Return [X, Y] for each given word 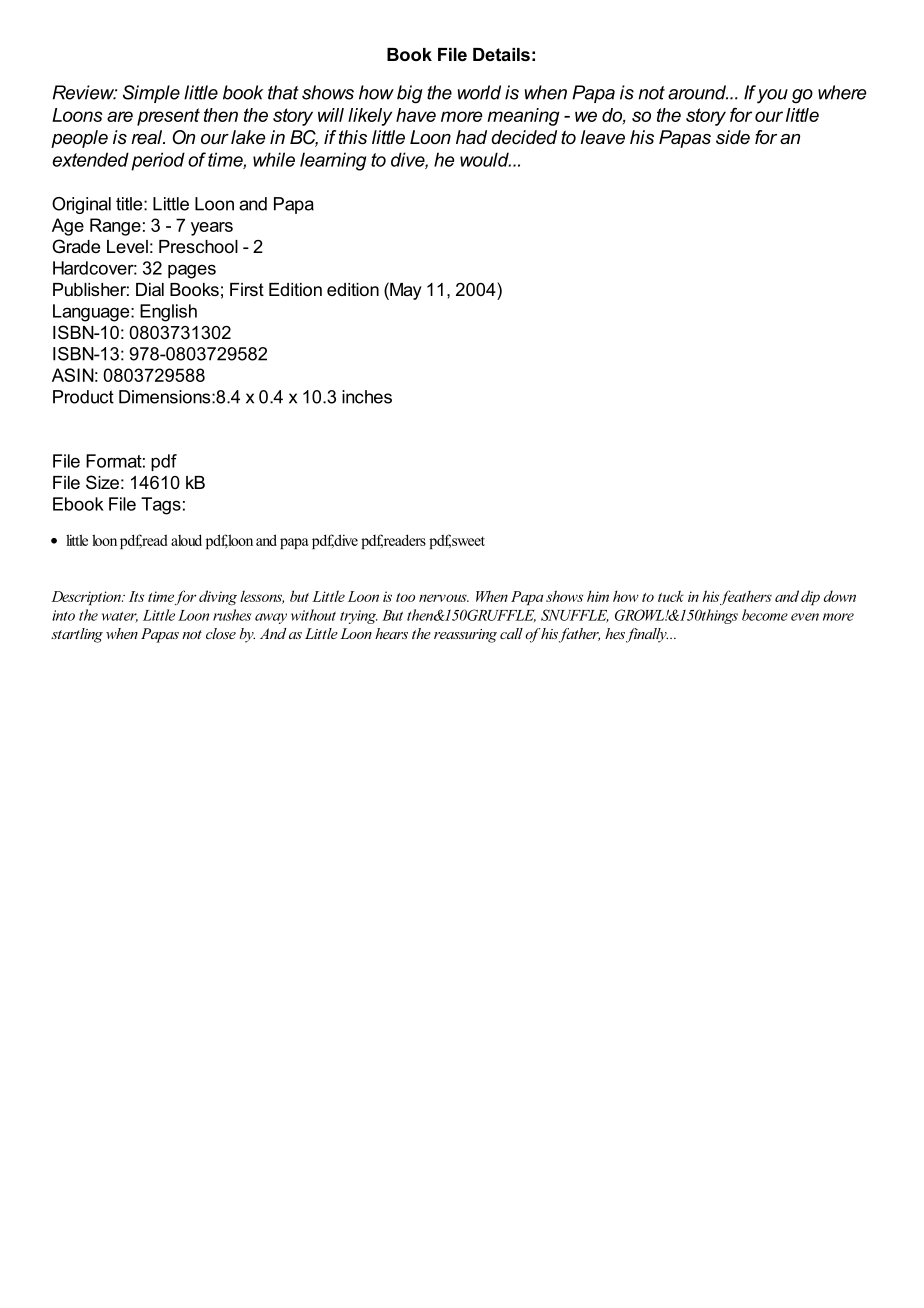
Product [83, 397]
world [479, 92]
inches [367, 397]
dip [810, 597]
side [733, 137]
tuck [671, 596]
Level [127, 246]
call [511, 633]
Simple [151, 94]
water [120, 617]
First [247, 289]
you [772, 96]
